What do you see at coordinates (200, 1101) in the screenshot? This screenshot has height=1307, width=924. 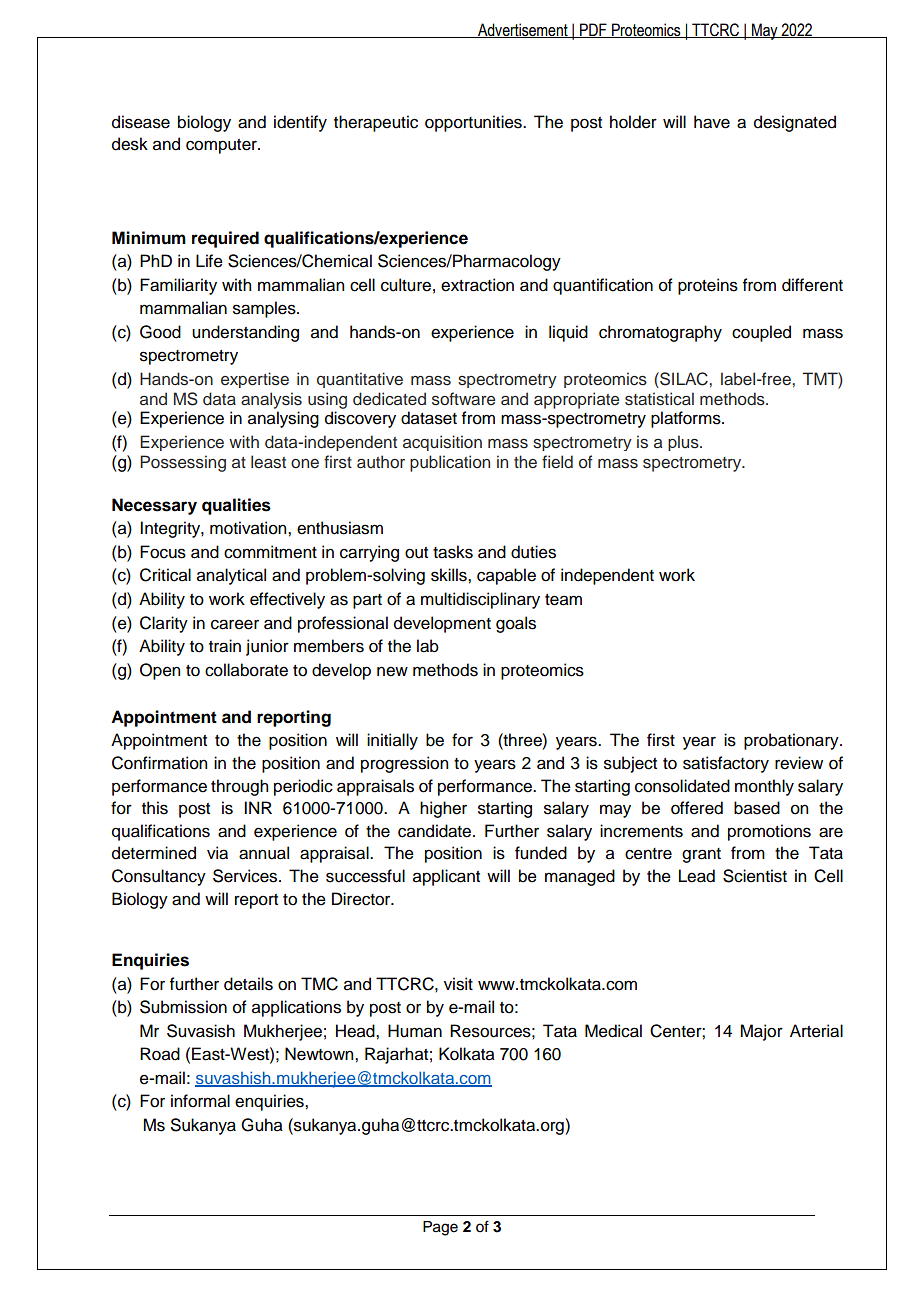 I see `informal` at bounding box center [200, 1101].
